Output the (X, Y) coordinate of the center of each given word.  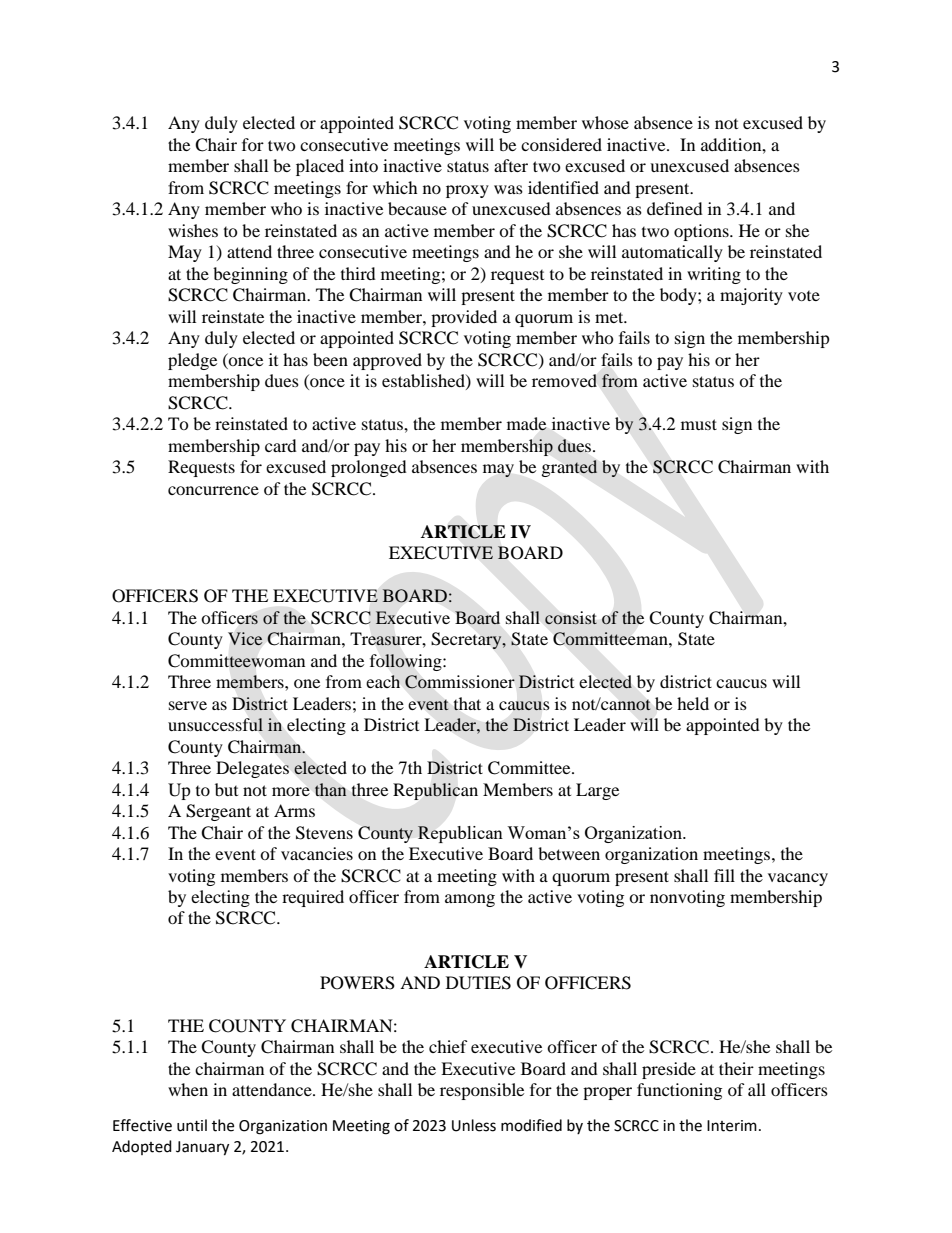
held (693, 703)
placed (320, 167)
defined (675, 208)
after (511, 165)
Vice (245, 638)
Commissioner (460, 682)
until (192, 1125)
